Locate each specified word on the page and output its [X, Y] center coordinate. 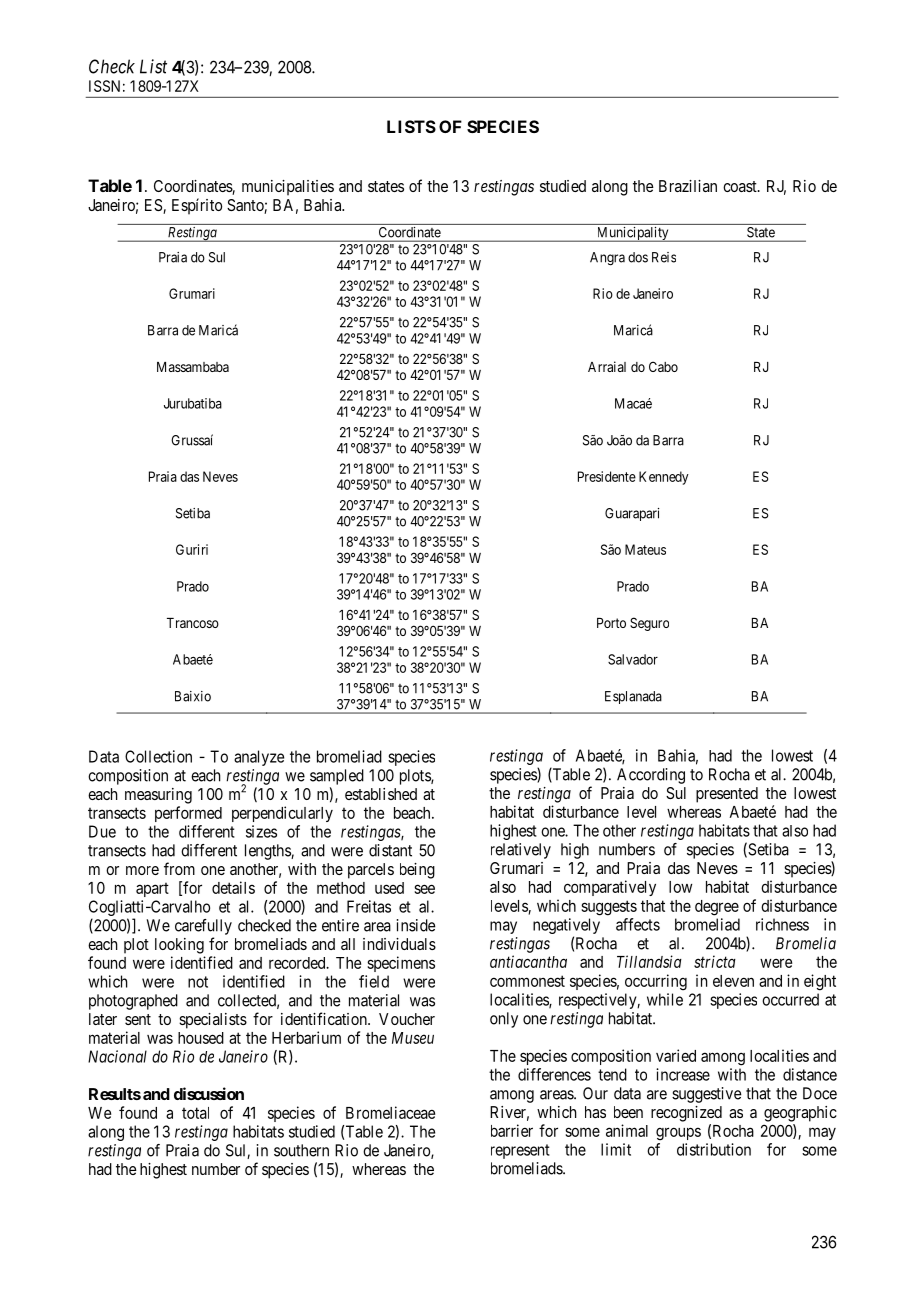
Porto [611, 623]
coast [741, 186]
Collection [158, 756]
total [195, 1113]
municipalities [288, 188]
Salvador [633, 659]
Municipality [632, 234]
